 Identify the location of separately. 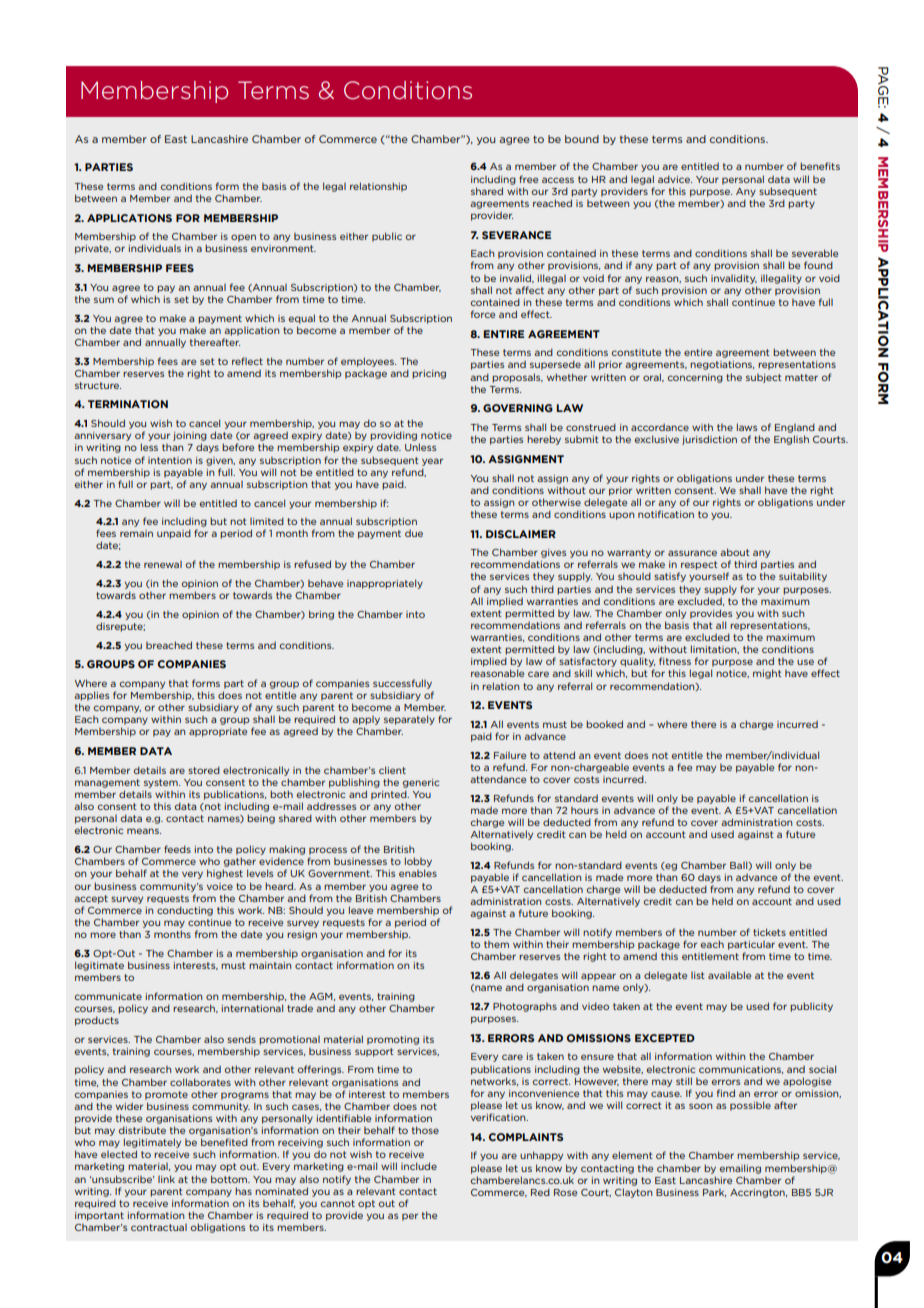
(409, 720).
